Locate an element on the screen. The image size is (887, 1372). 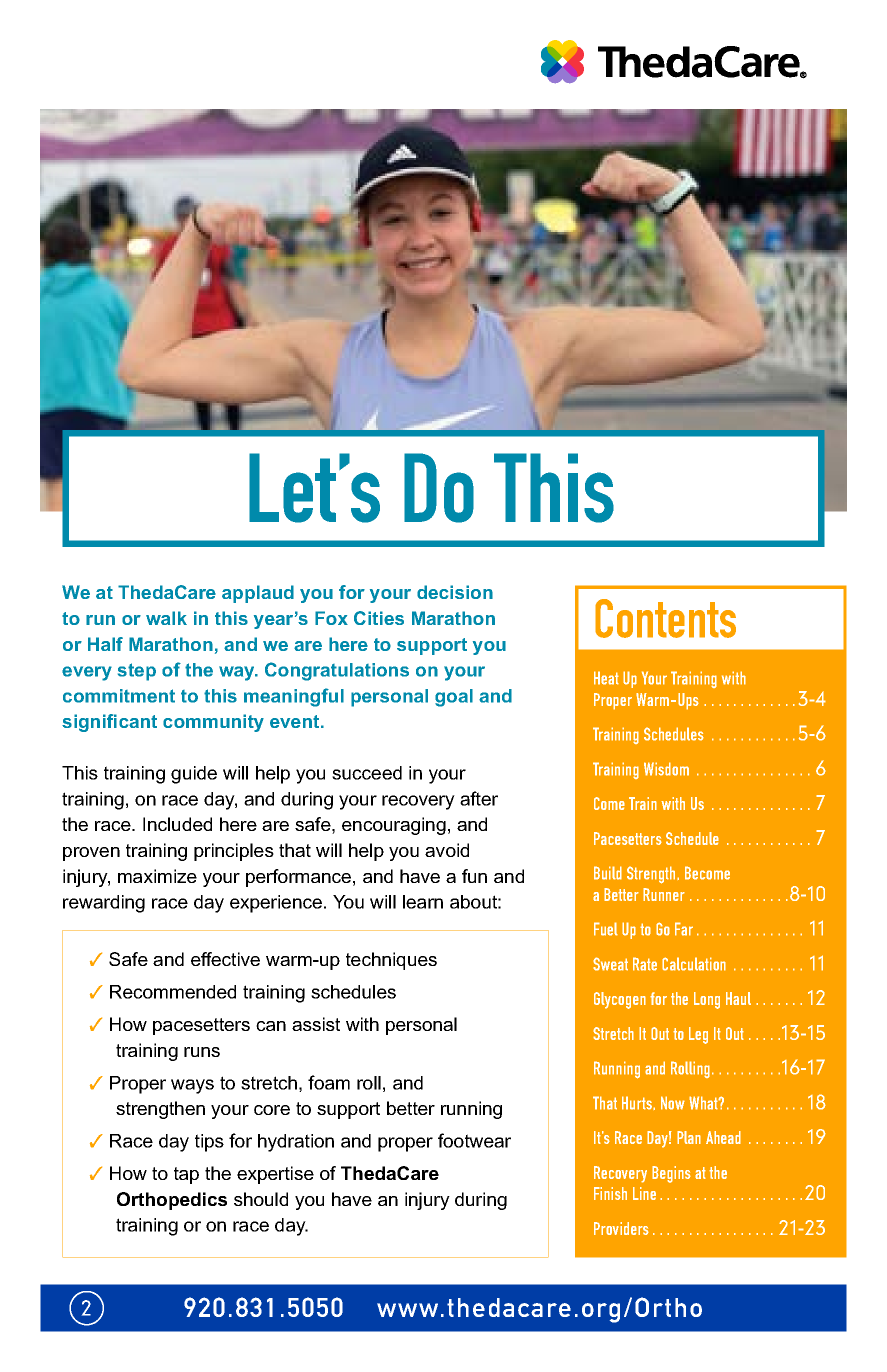
tap is located at coordinates (186, 1175).
